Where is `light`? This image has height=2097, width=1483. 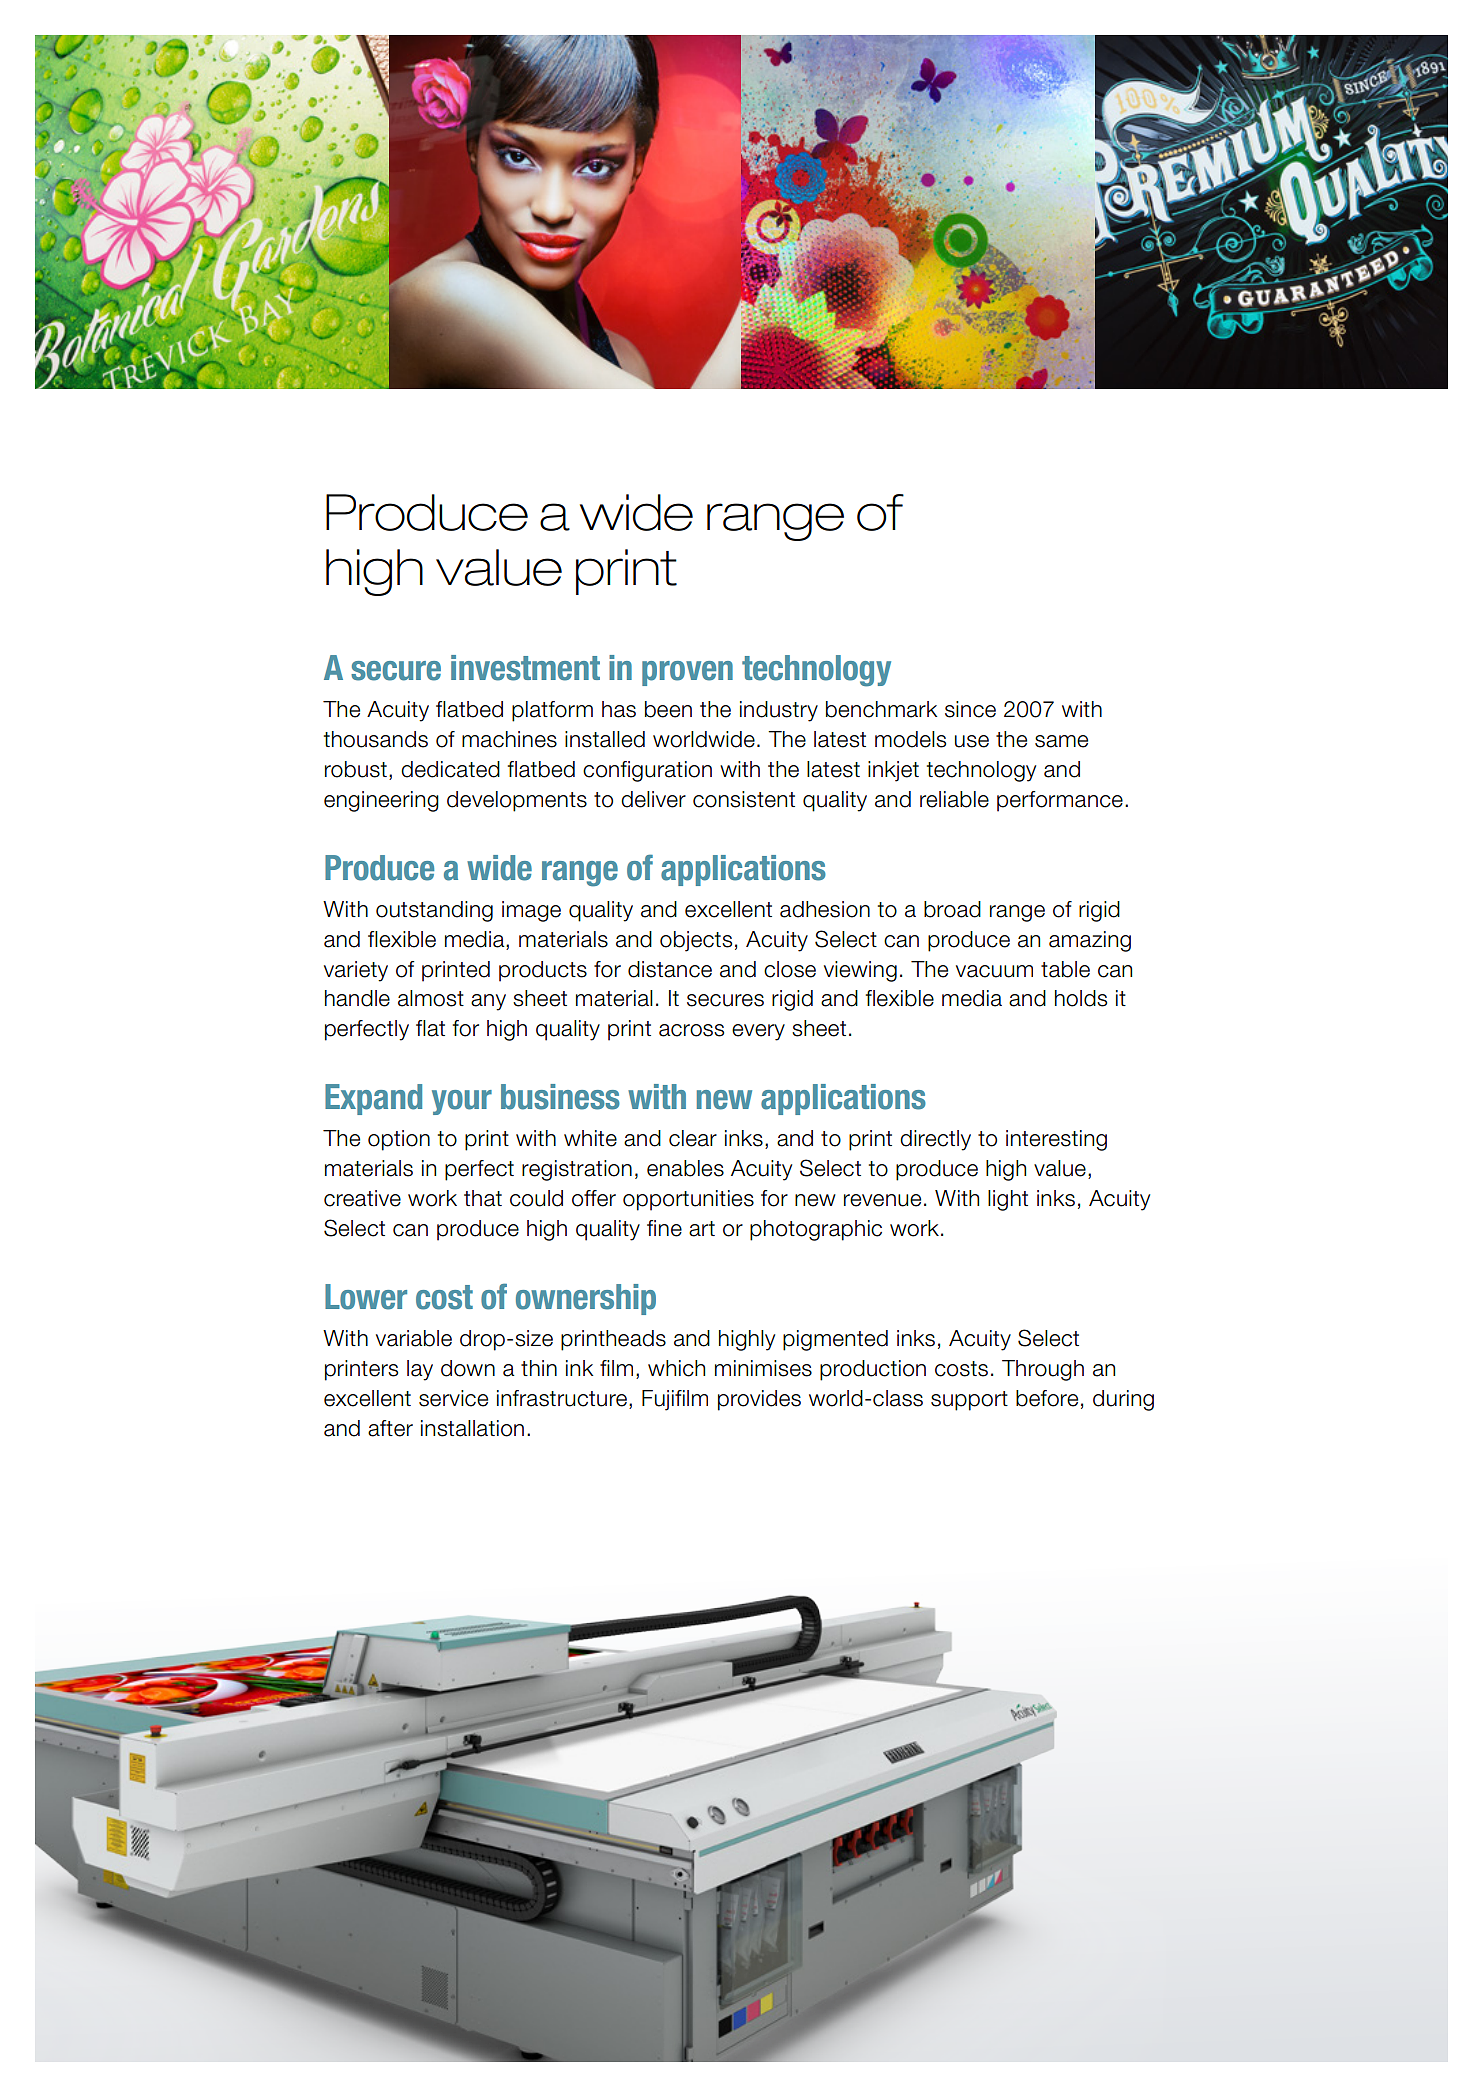
light is located at coordinates (1008, 1200).
